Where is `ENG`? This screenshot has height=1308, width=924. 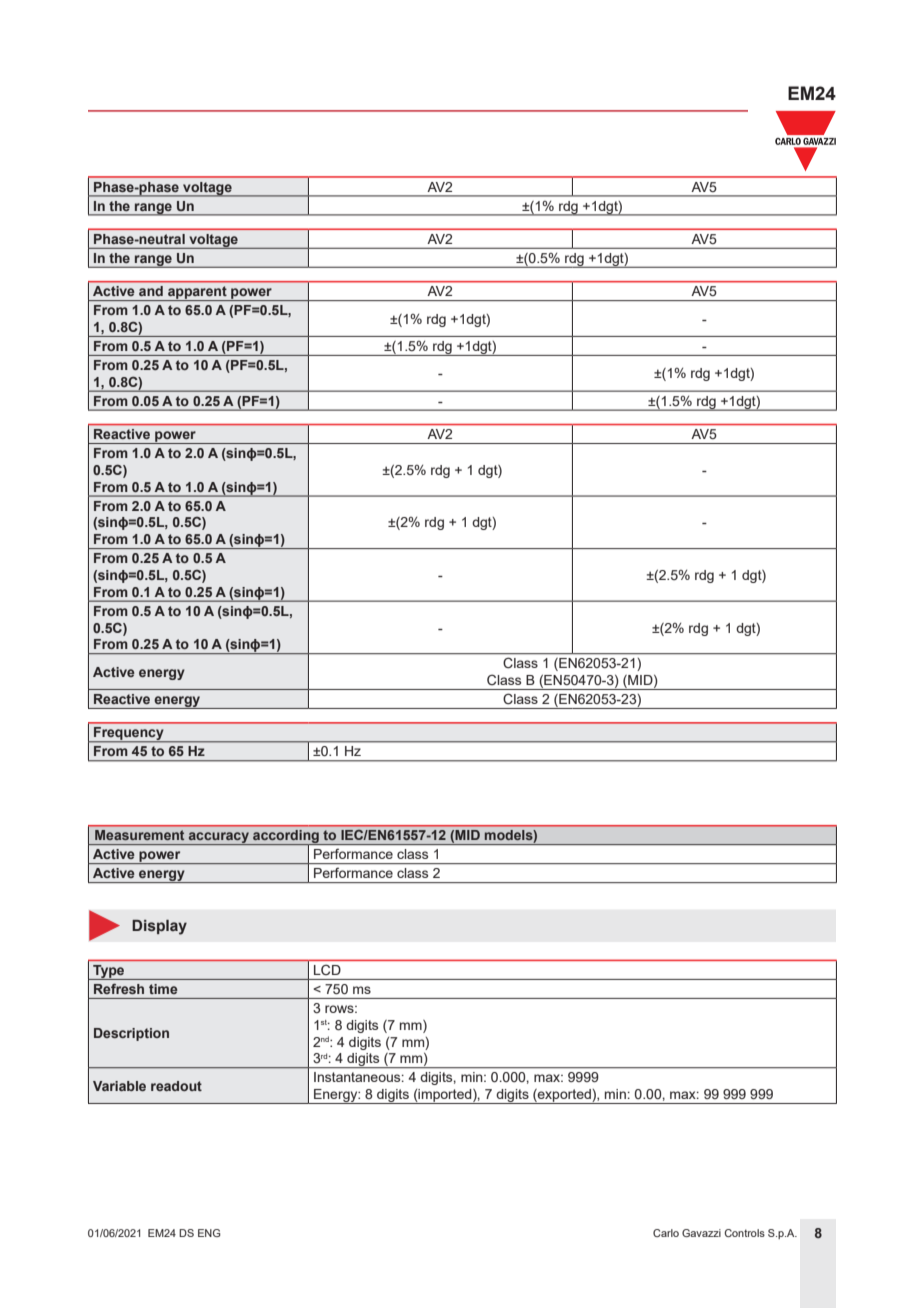 ENG is located at coordinates (209, 1233).
